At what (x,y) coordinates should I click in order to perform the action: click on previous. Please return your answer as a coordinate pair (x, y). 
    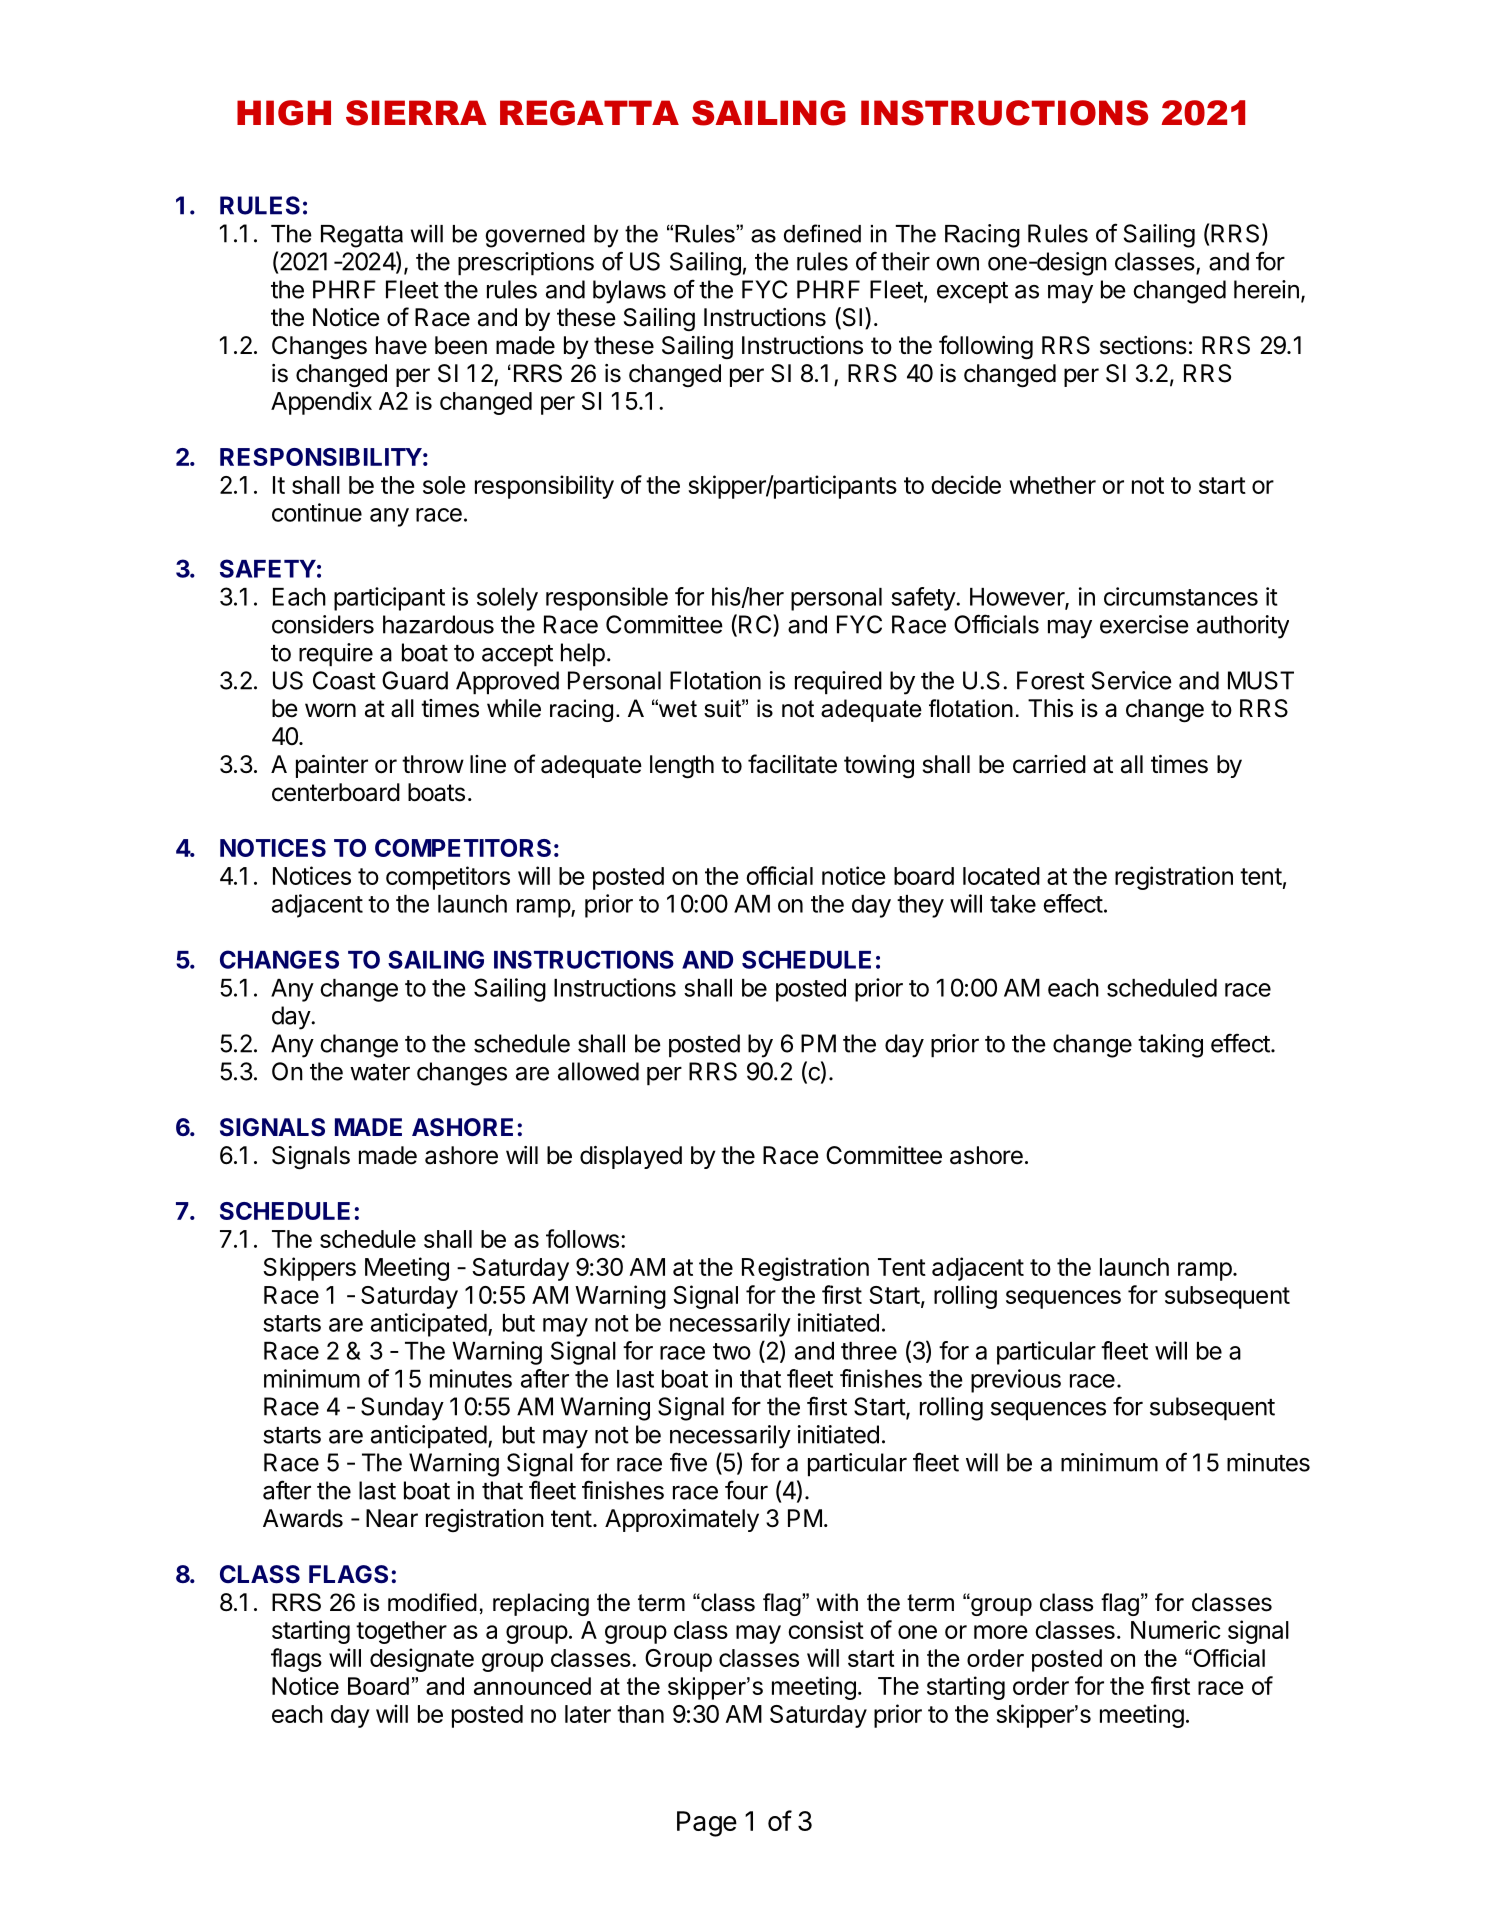
    Looking at the image, I should click on (1016, 1381).
